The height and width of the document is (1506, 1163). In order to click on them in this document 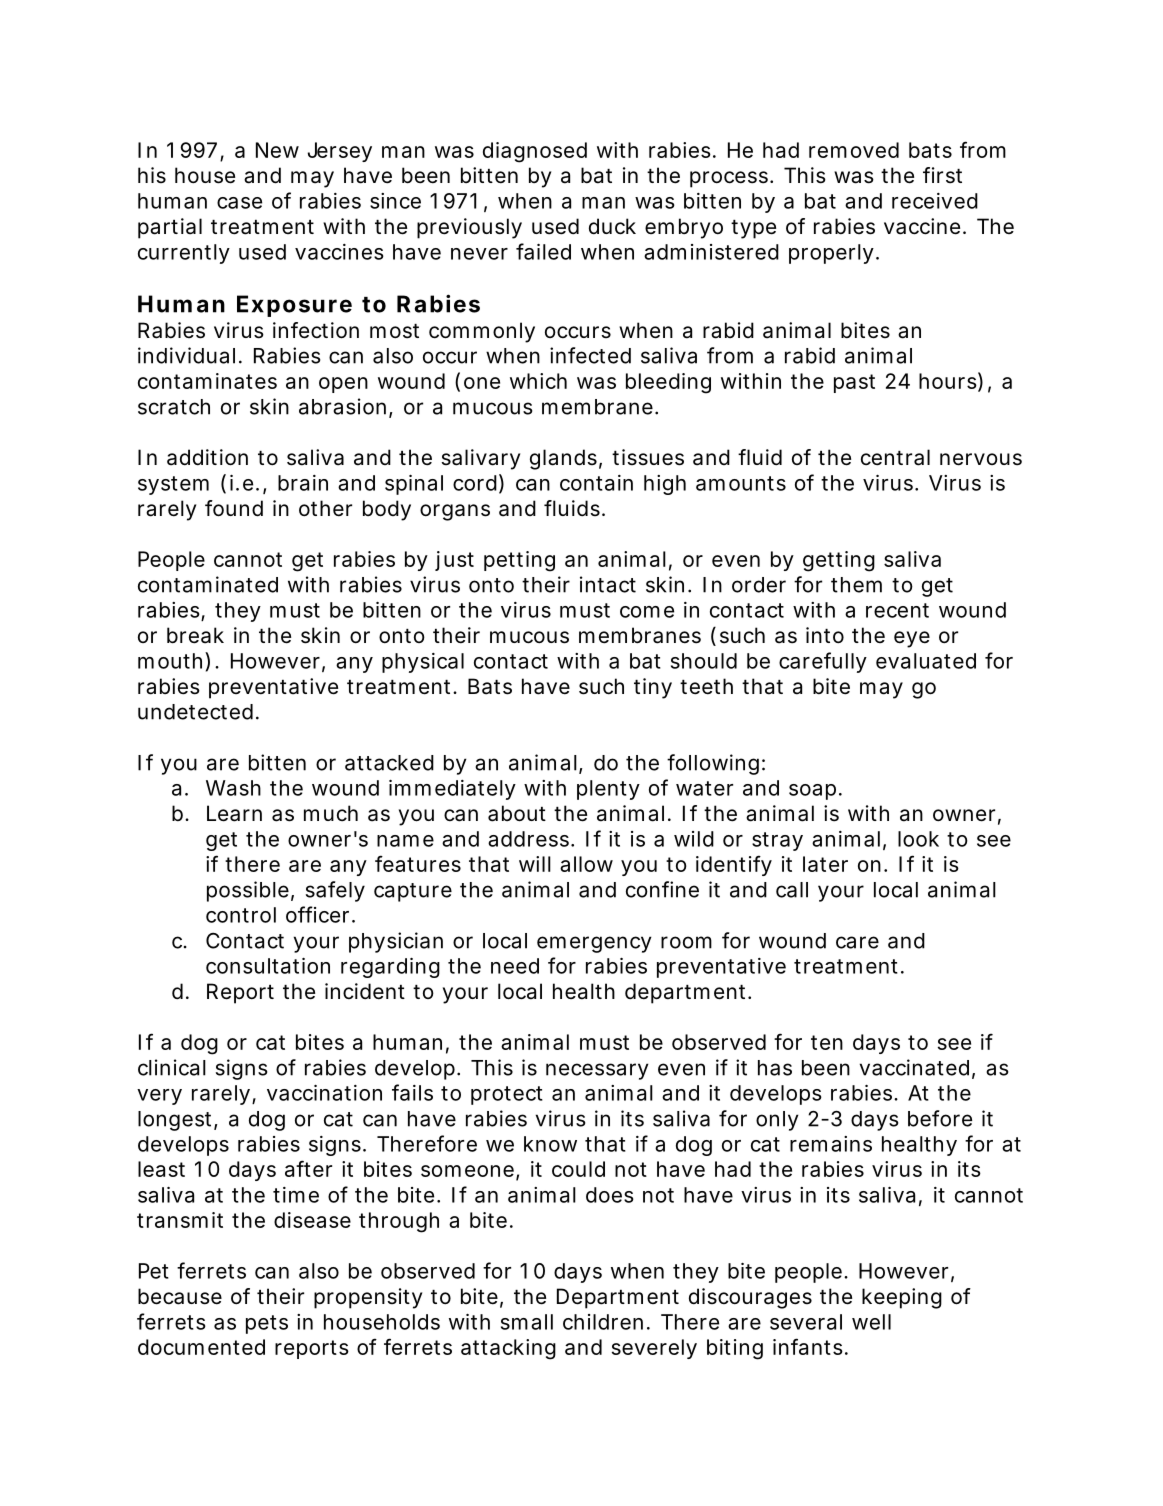, I will do `click(856, 585)`.
